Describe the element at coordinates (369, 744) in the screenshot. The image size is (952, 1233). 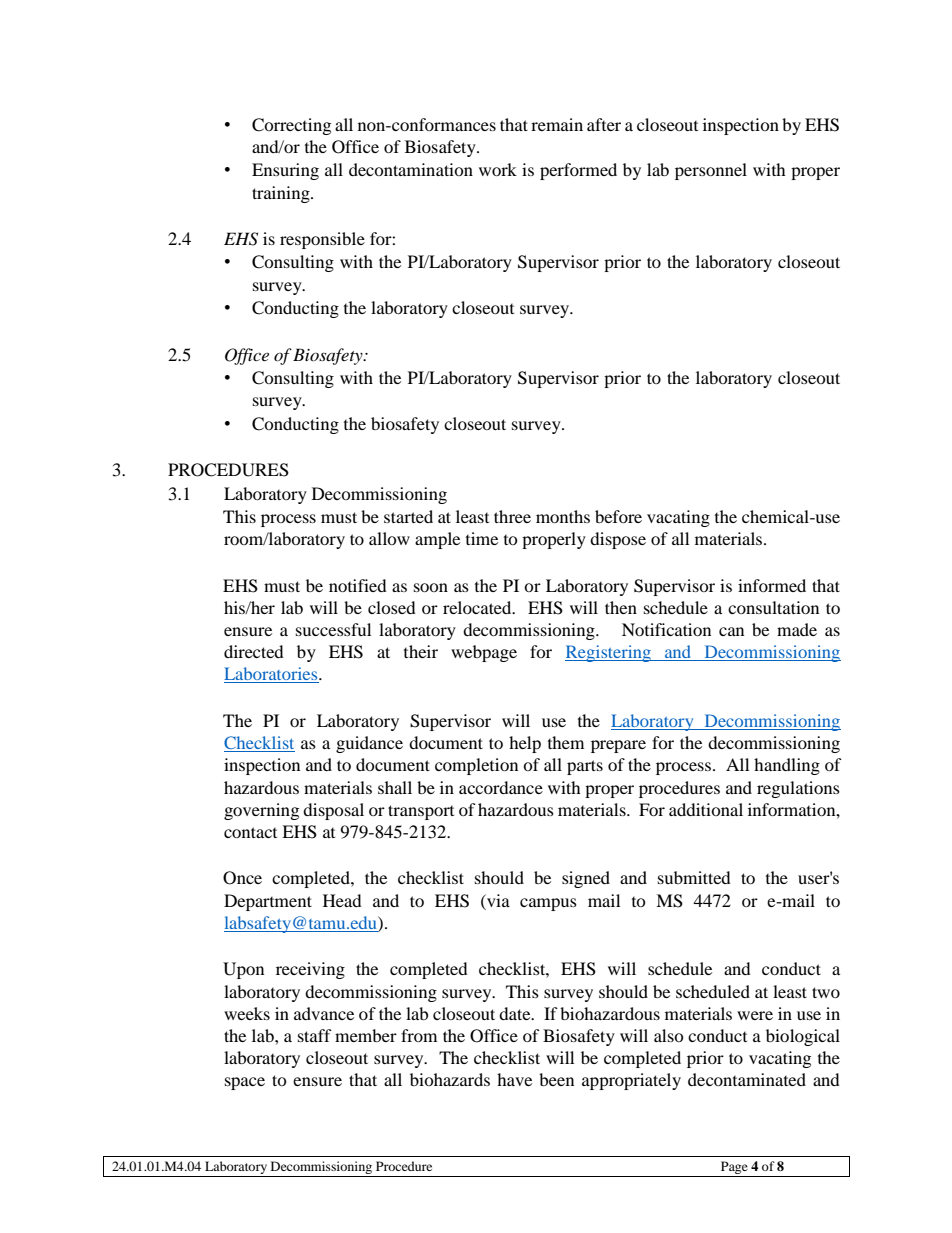
I see `guidance` at that location.
